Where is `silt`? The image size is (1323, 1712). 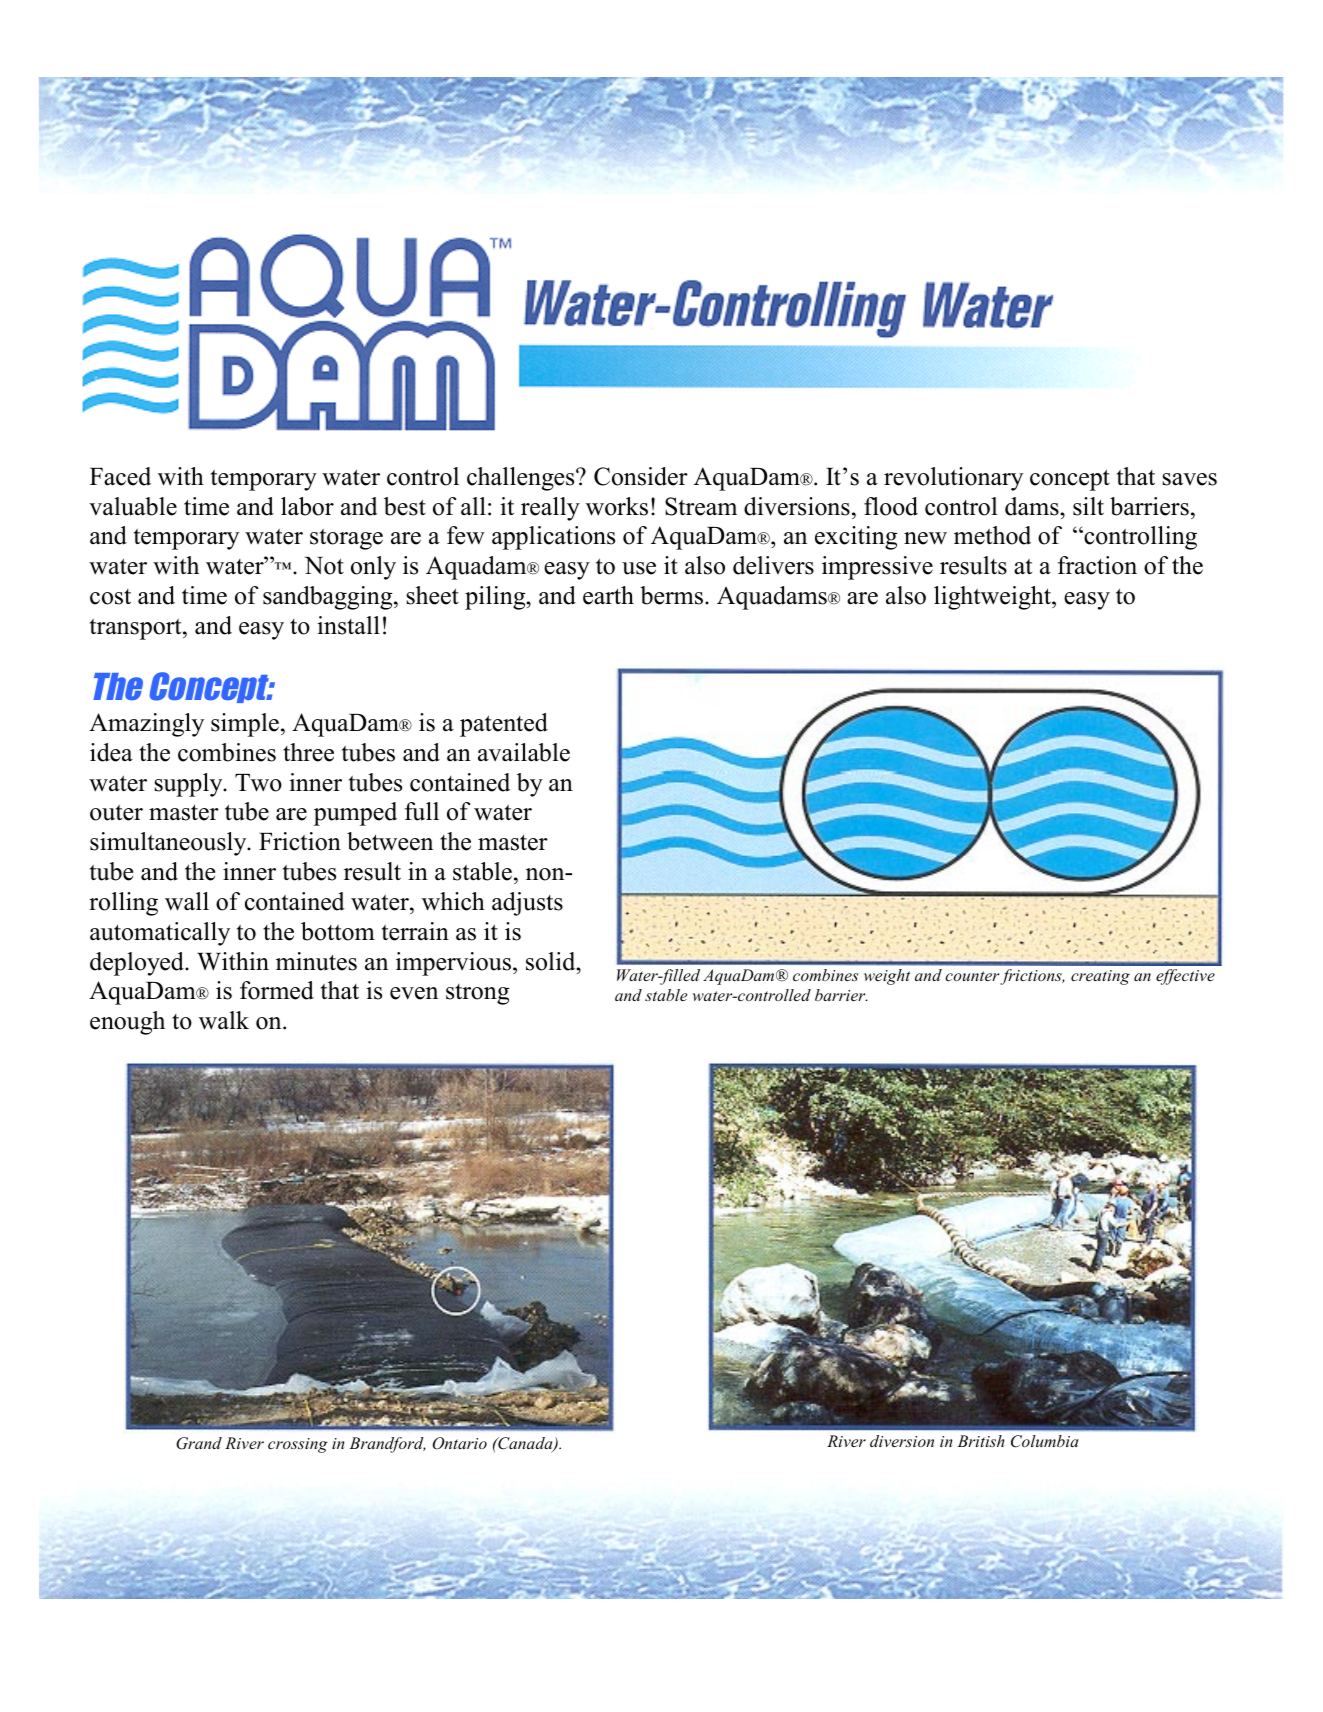
silt is located at coordinates (1088, 506).
